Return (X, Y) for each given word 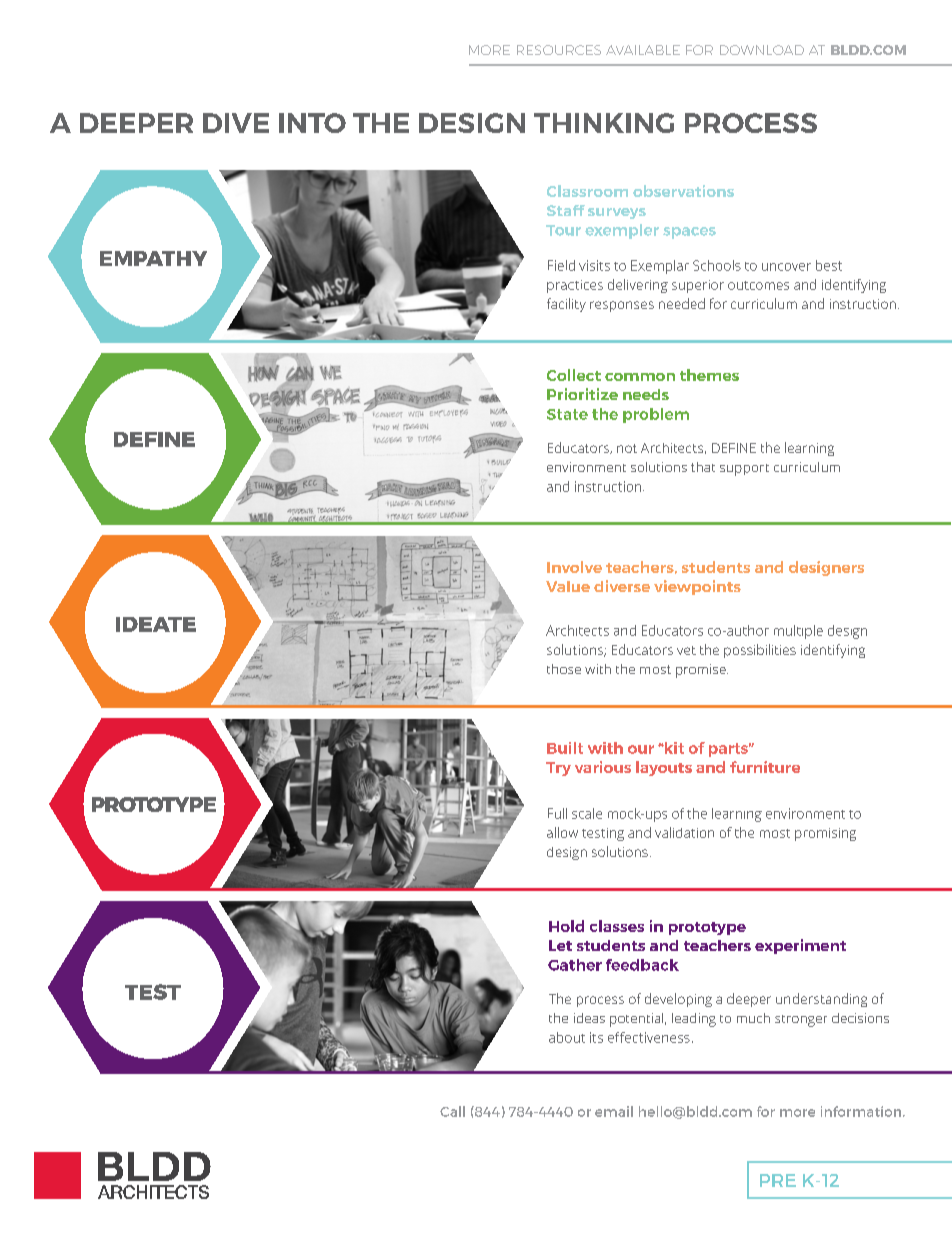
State (567, 414)
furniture (765, 767)
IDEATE (156, 624)
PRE (778, 1180)
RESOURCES (559, 50)
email (614, 1111)
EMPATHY (153, 258)
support (744, 470)
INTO (312, 123)
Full (557, 813)
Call (452, 1111)
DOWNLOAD (762, 50)
